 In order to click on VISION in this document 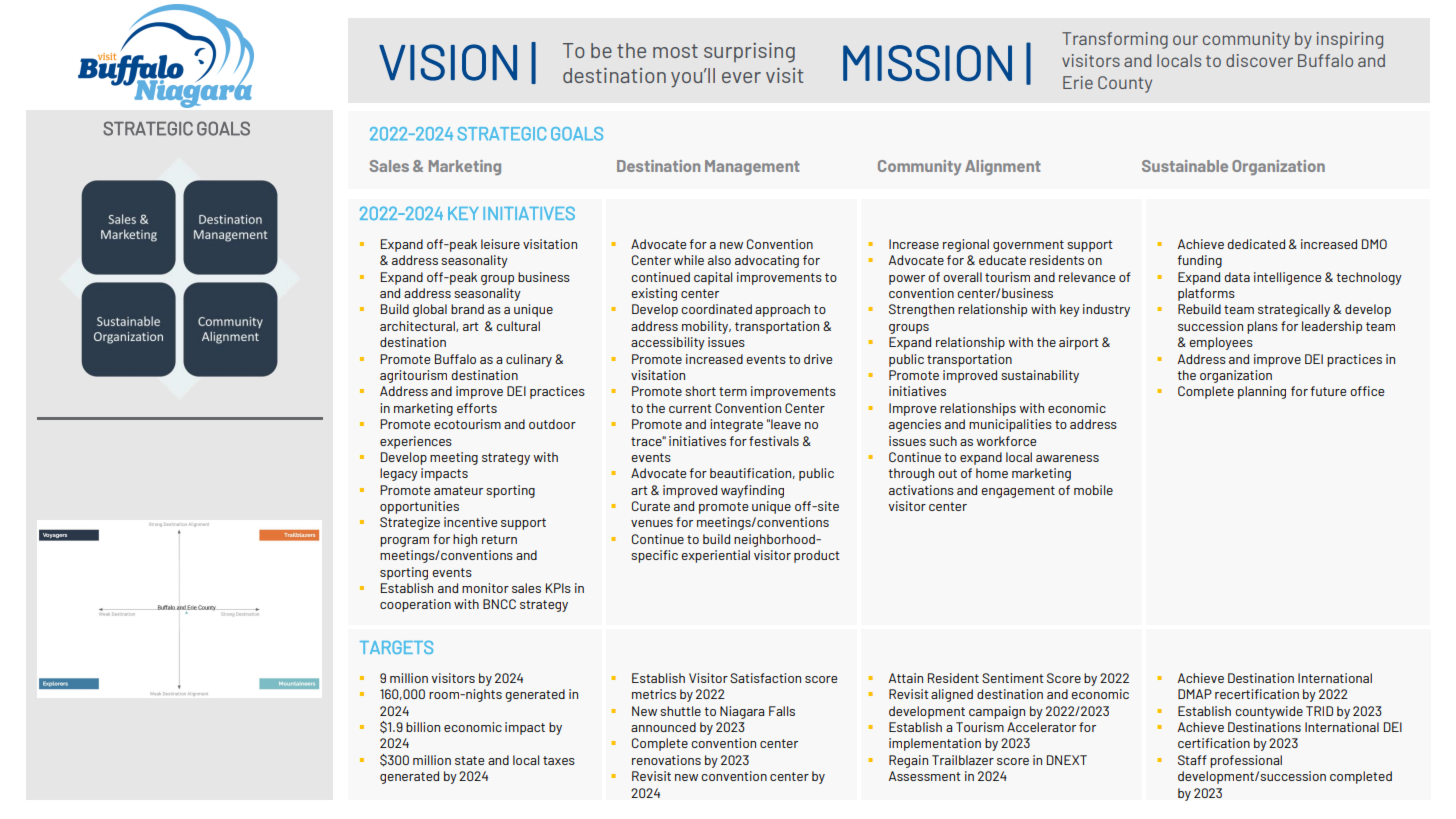, I will do `click(448, 62)`.
